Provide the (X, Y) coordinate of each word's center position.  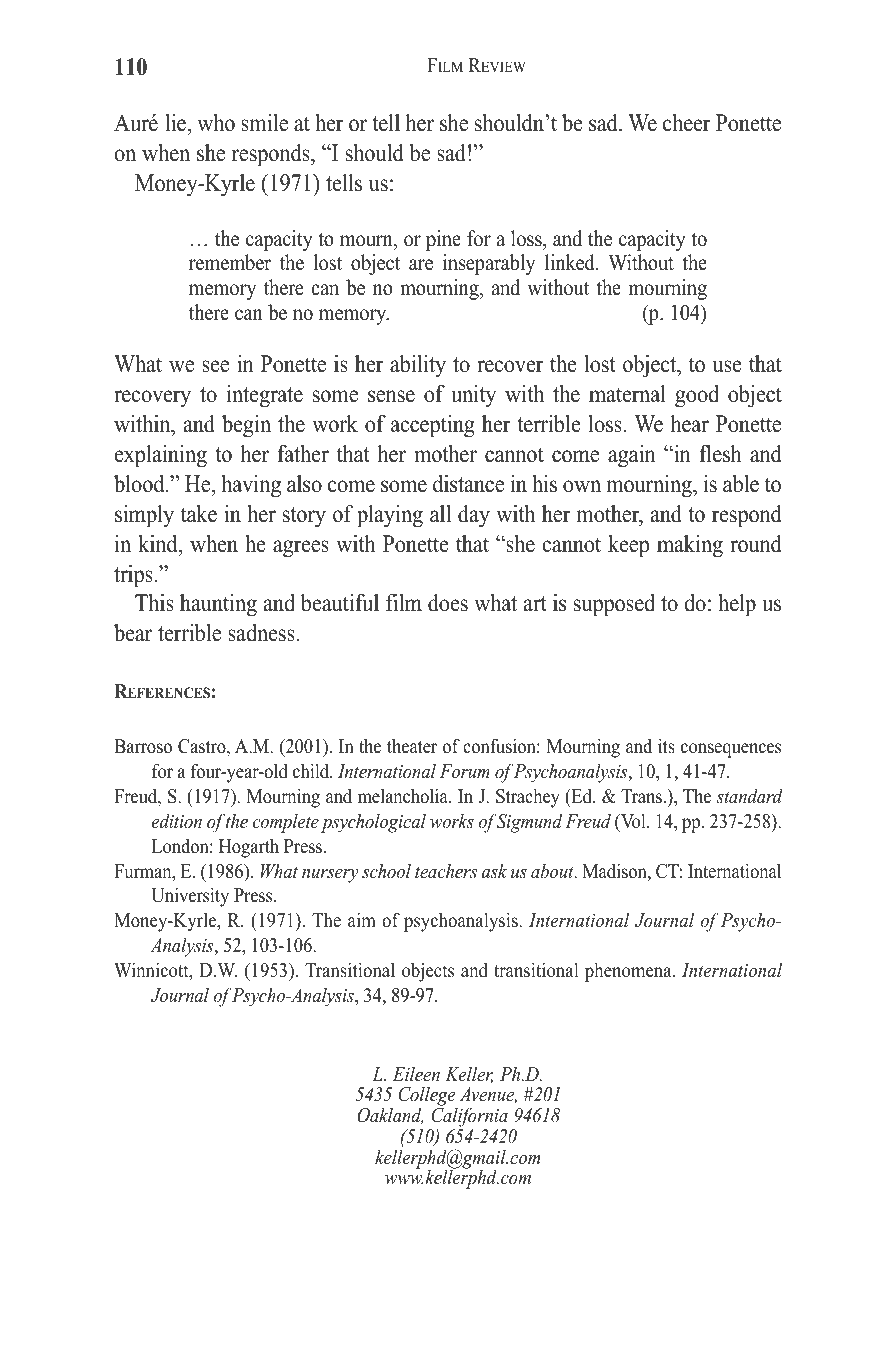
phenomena (629, 972)
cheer (687, 122)
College (428, 1097)
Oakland (390, 1115)
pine (443, 240)
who (216, 122)
